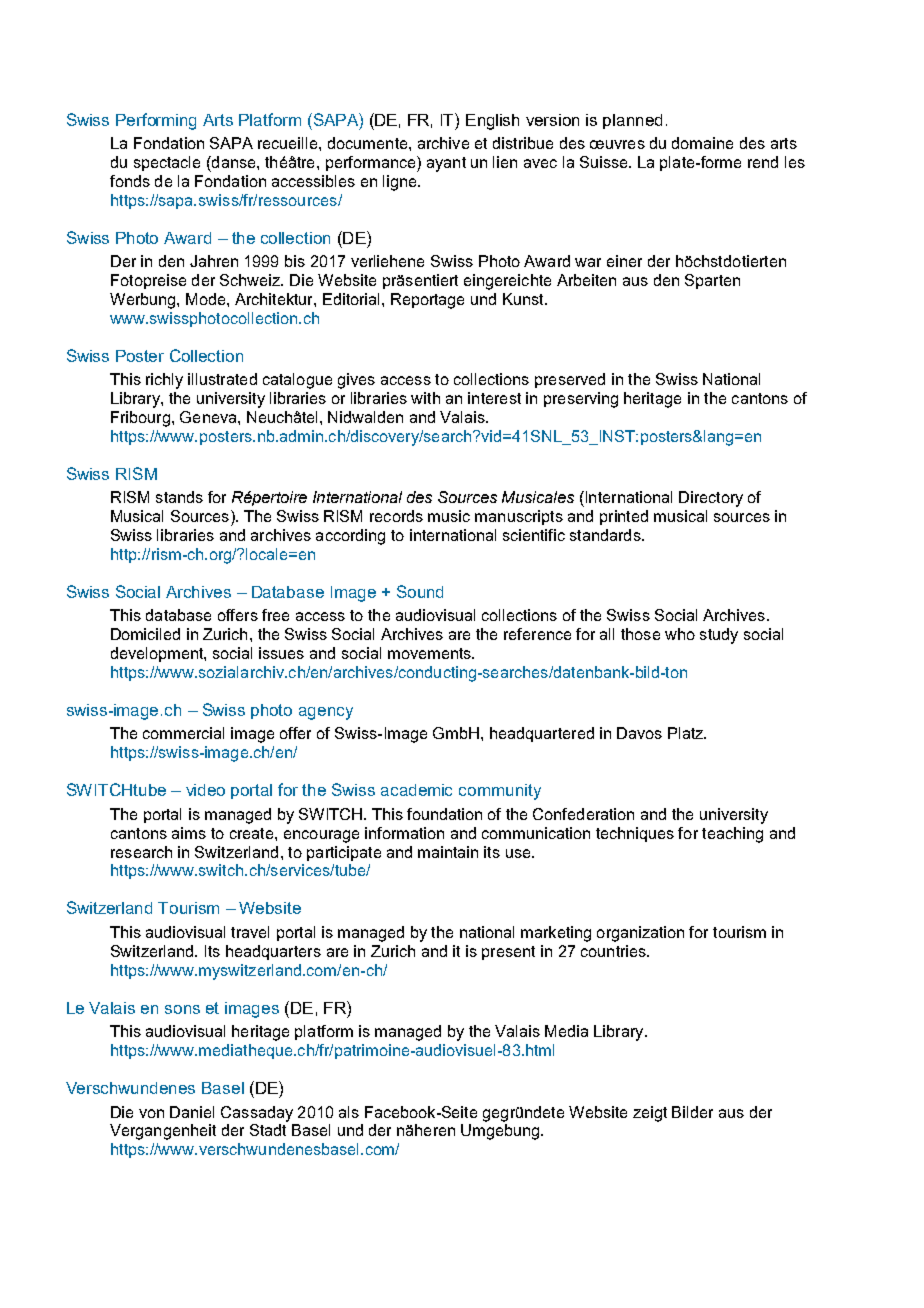  What do you see at coordinates (711, 499) in the screenshot?
I see `Directory` at bounding box center [711, 499].
